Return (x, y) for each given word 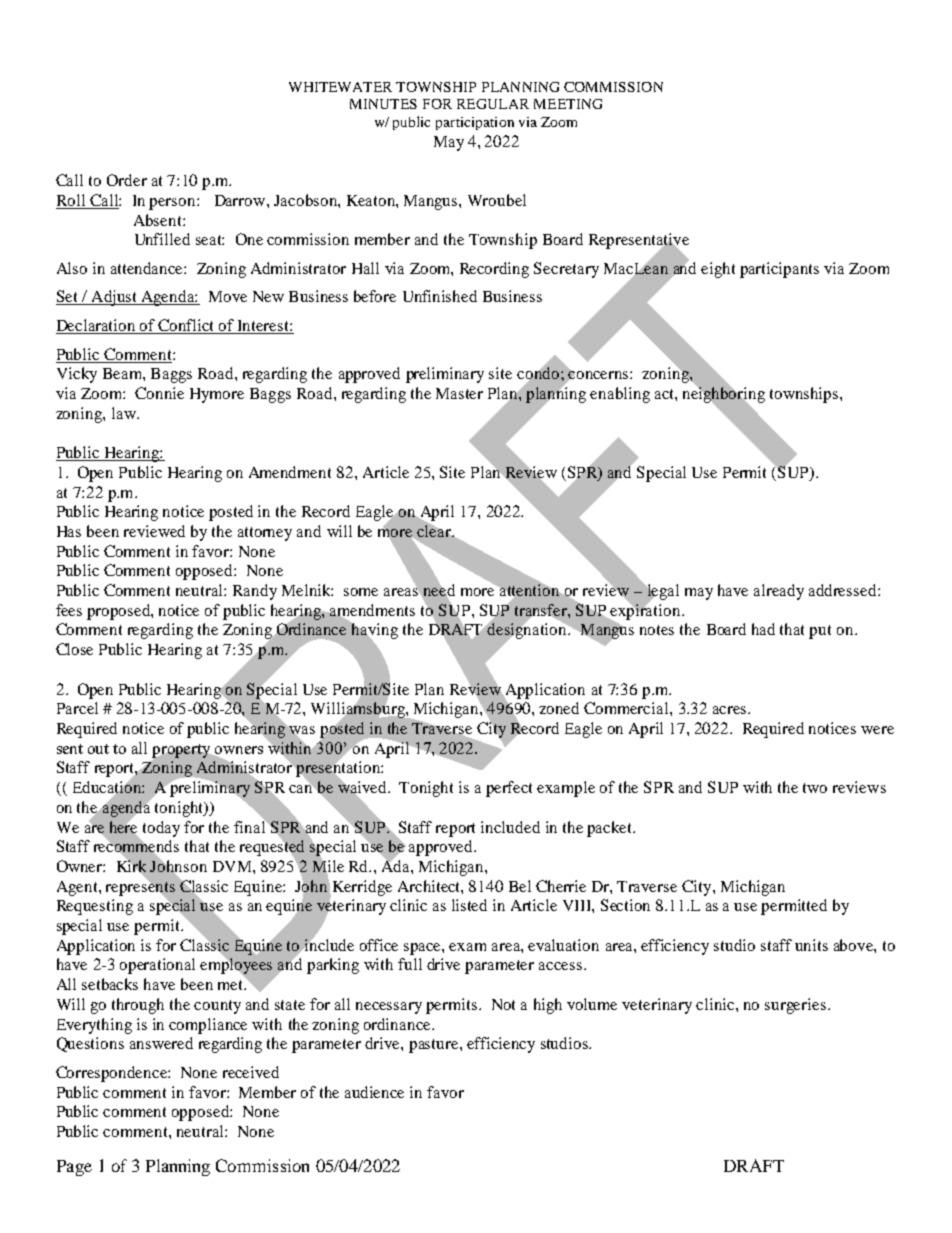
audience (374, 1092)
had (763, 629)
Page (74, 1168)
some (361, 592)
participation (475, 123)
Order (127, 180)
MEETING (568, 104)
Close (74, 649)
